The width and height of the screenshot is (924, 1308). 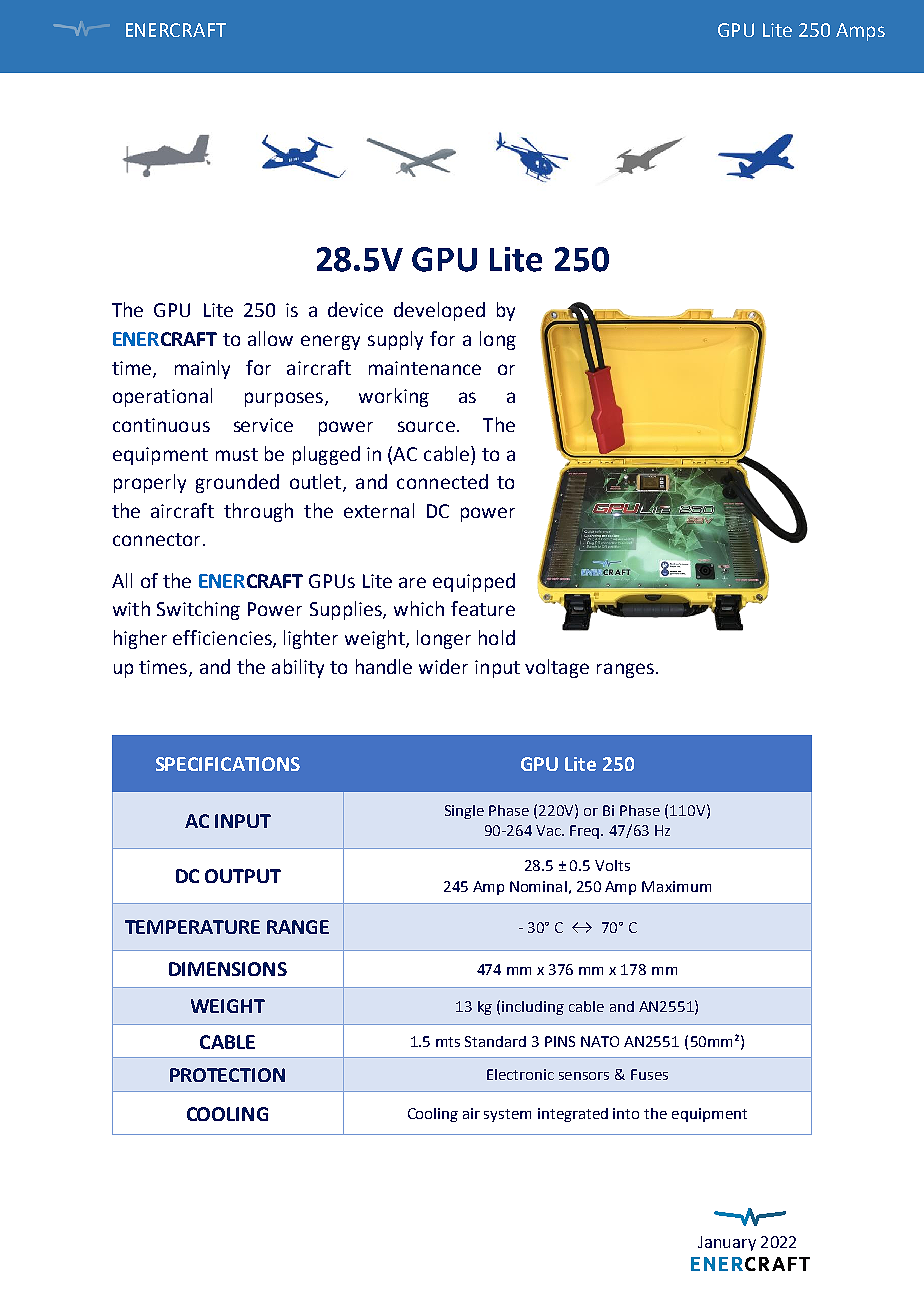 What do you see at coordinates (237, 454) in the screenshot?
I see `must` at bounding box center [237, 454].
